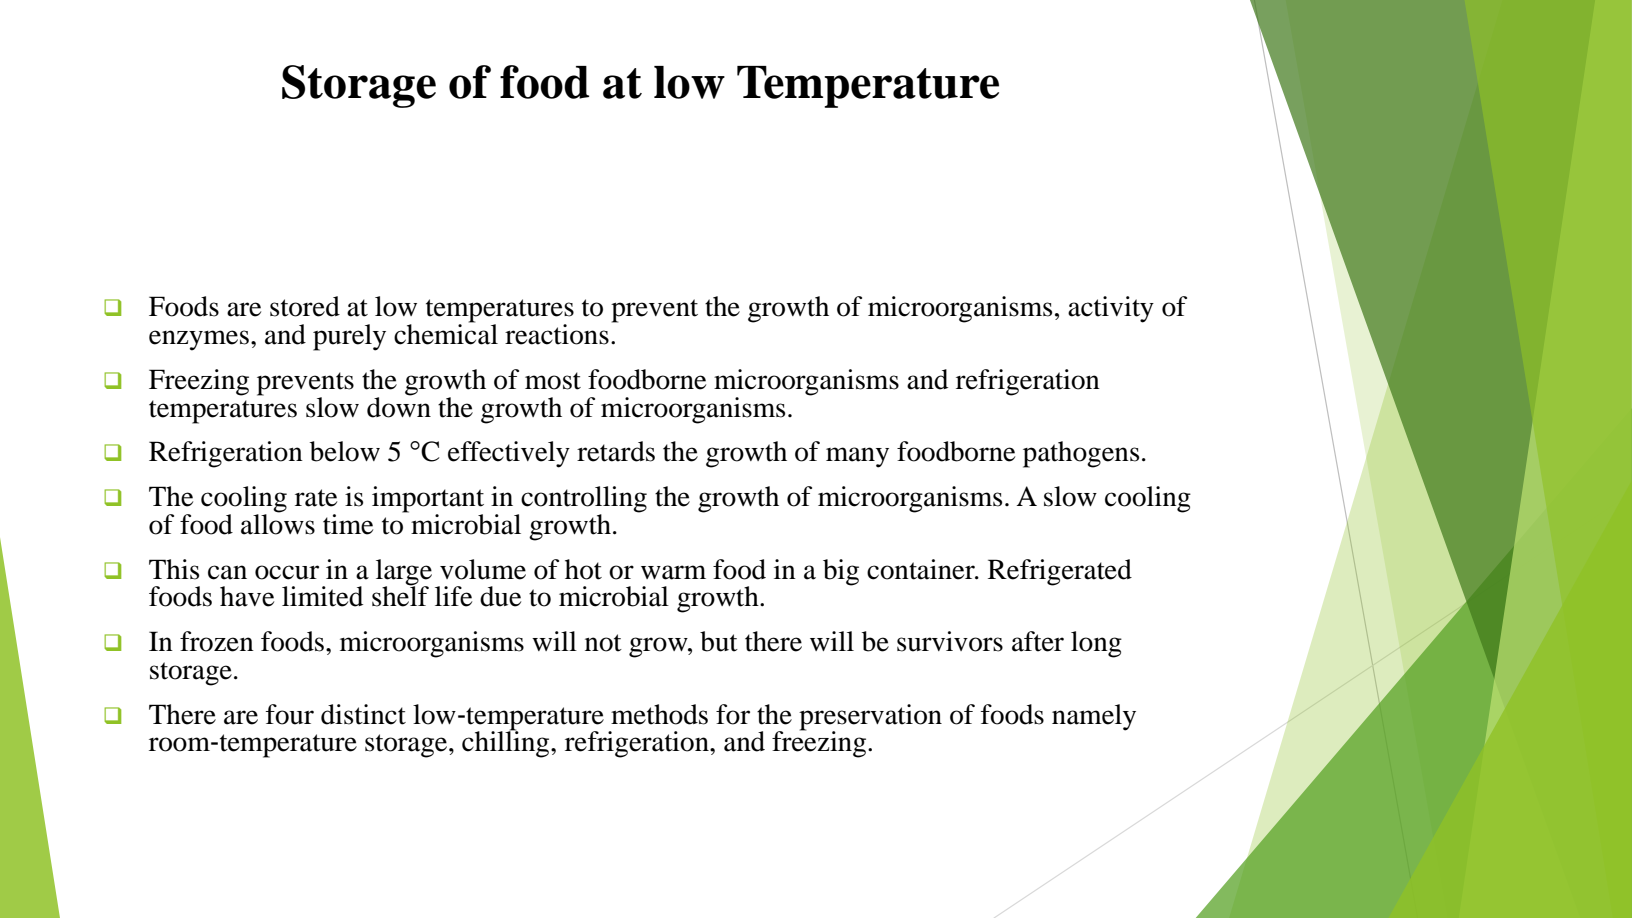  What do you see at coordinates (278, 523) in the page?
I see `allows` at bounding box center [278, 523].
